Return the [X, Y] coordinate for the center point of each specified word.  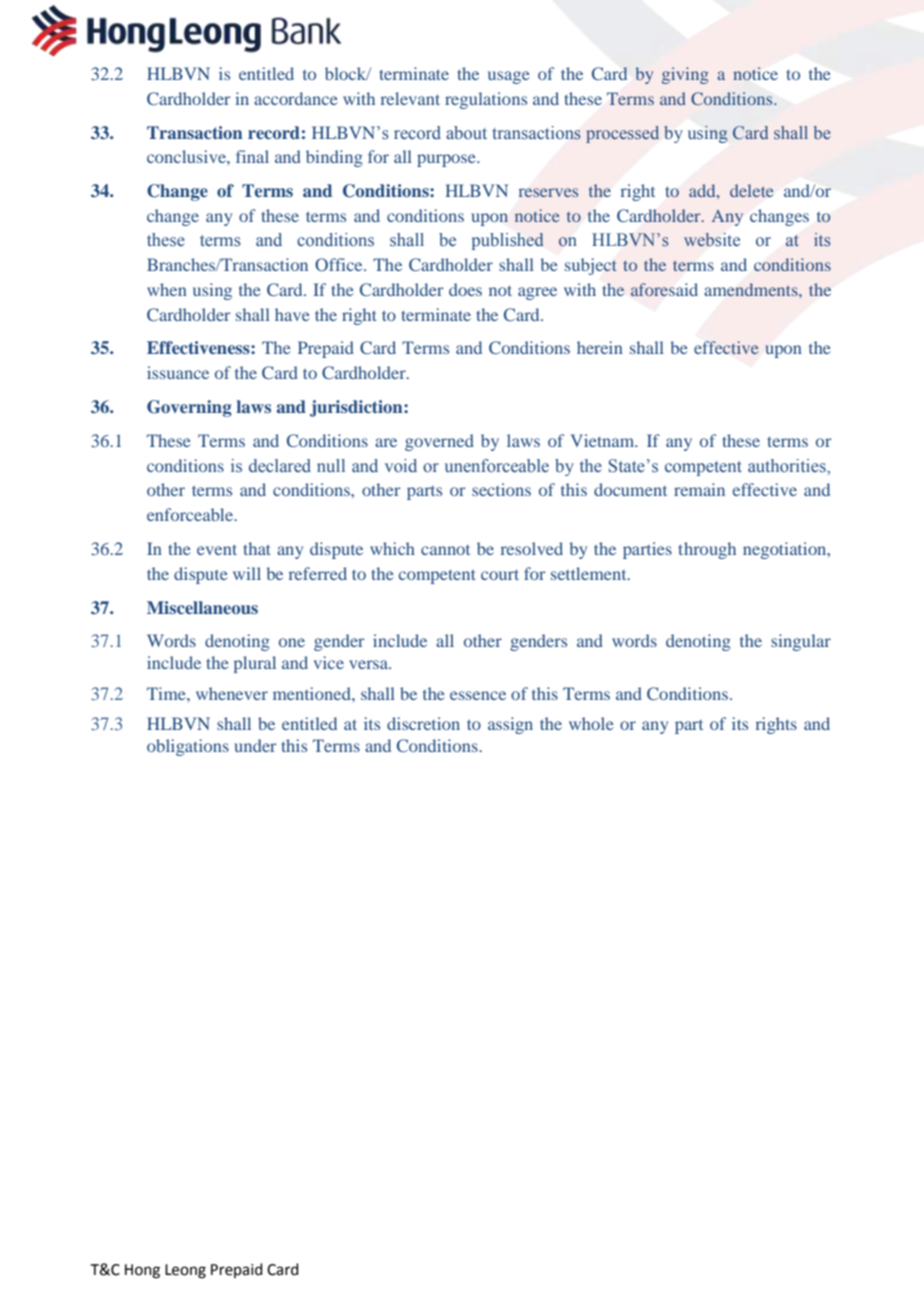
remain [699, 489]
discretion [423, 723]
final [252, 156]
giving [685, 75]
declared [280, 466]
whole [591, 723]
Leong [185, 1271]
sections [501, 489]
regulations [486, 100]
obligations [188, 747]
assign [510, 725]
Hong [142, 1271]
